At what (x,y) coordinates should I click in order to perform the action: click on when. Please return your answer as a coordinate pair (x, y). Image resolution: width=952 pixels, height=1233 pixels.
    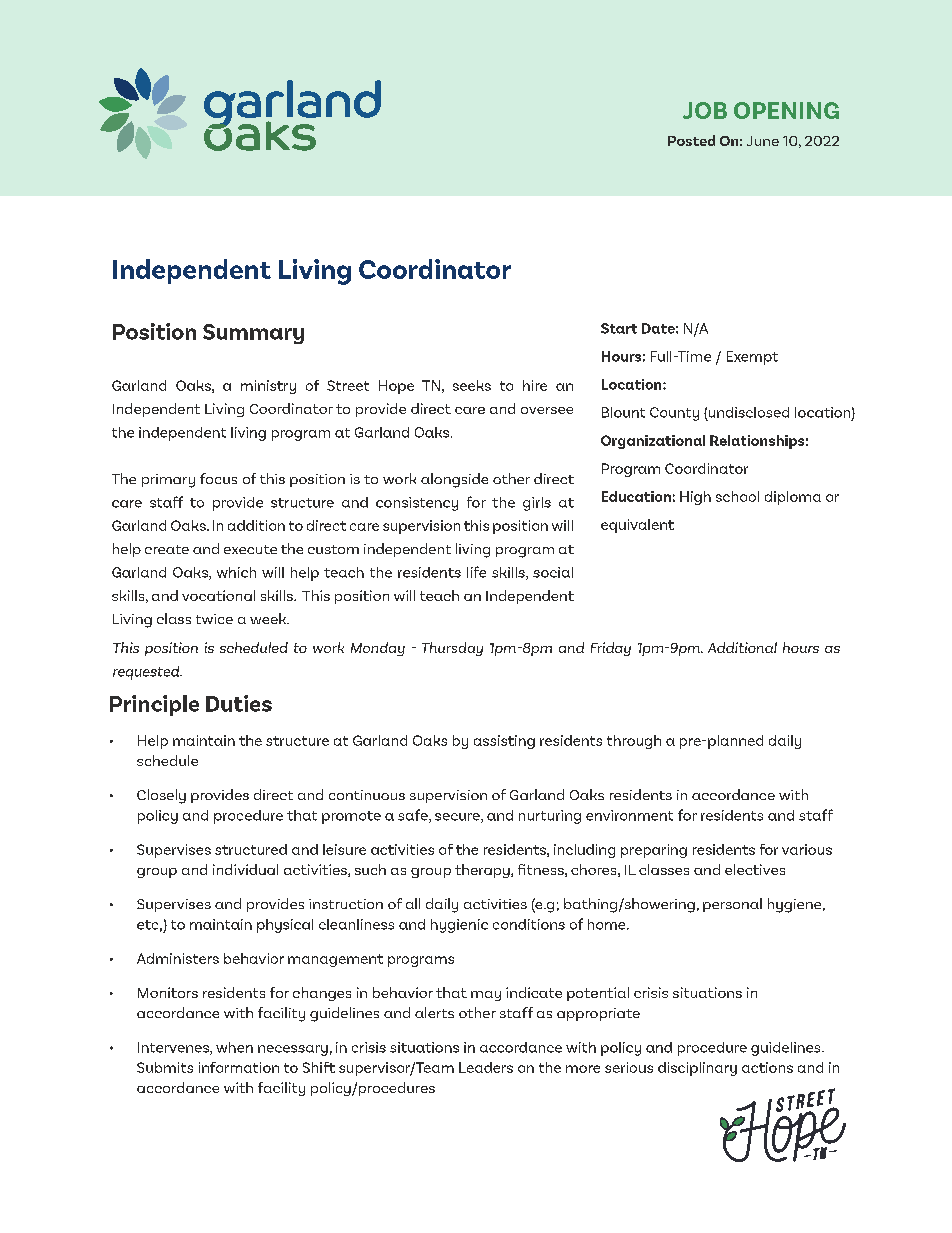
    Looking at the image, I should click on (234, 1047).
